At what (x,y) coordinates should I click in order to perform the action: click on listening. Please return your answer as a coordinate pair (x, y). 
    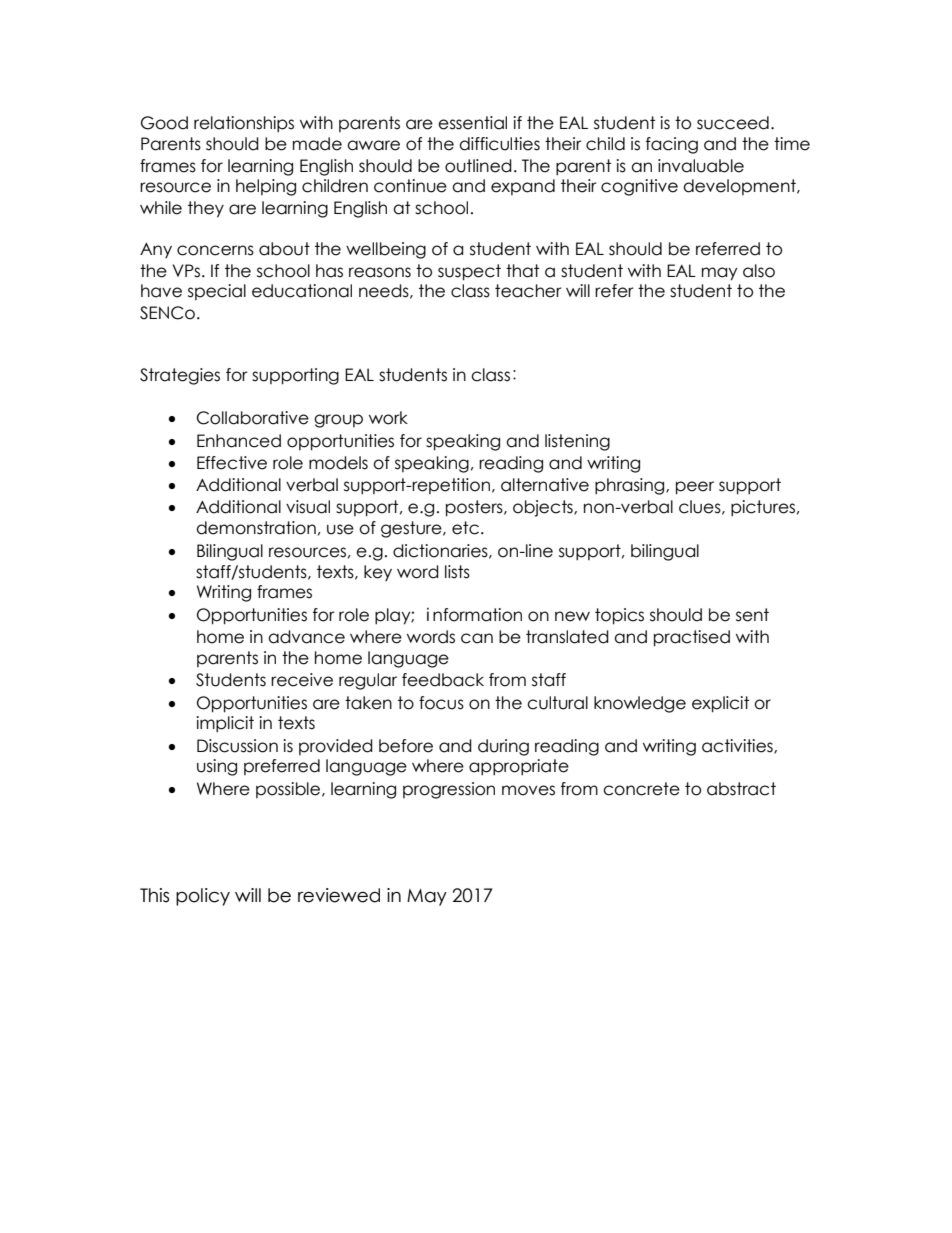
    Looking at the image, I should click on (577, 442).
